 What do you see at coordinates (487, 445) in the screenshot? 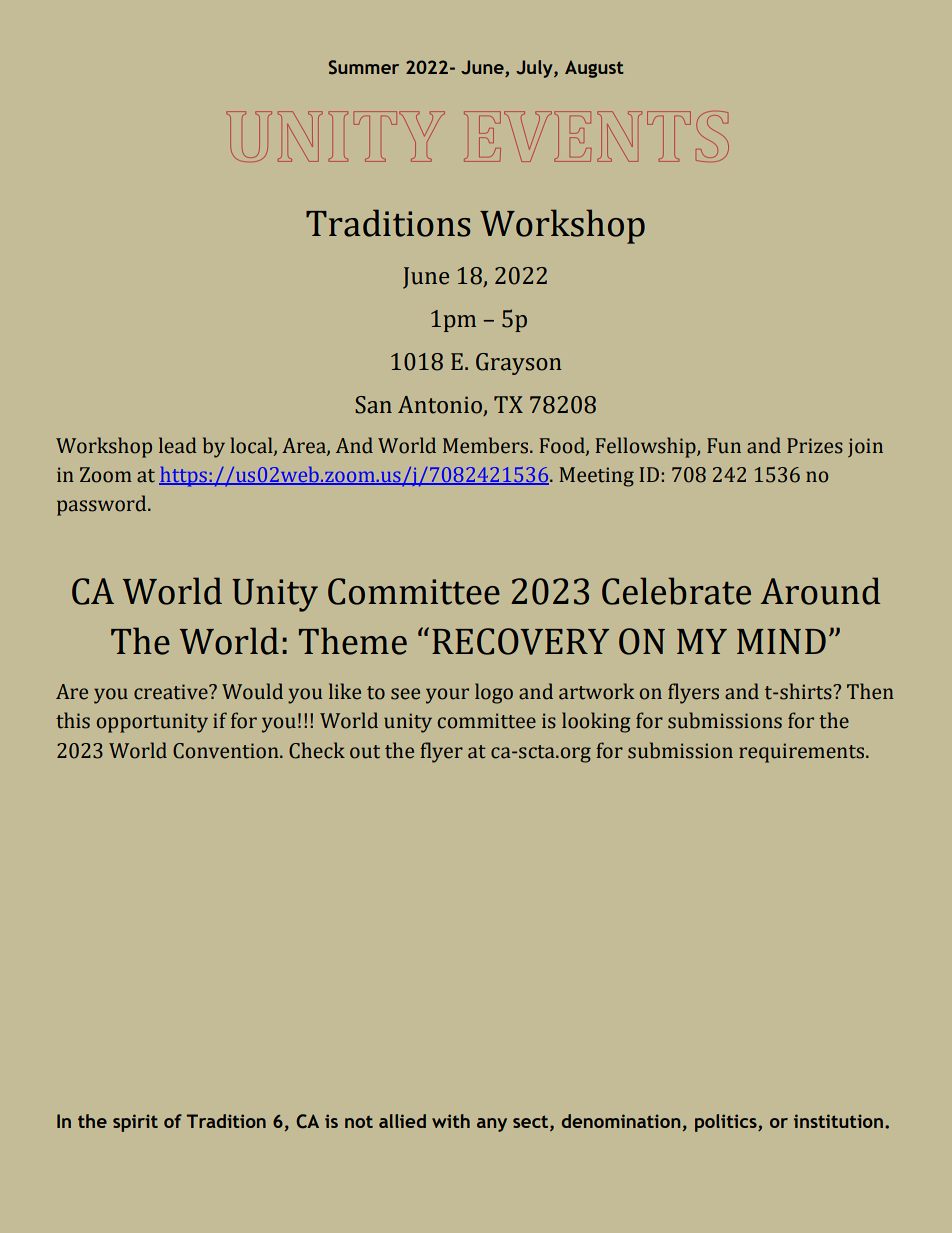
I see `Members` at bounding box center [487, 445].
